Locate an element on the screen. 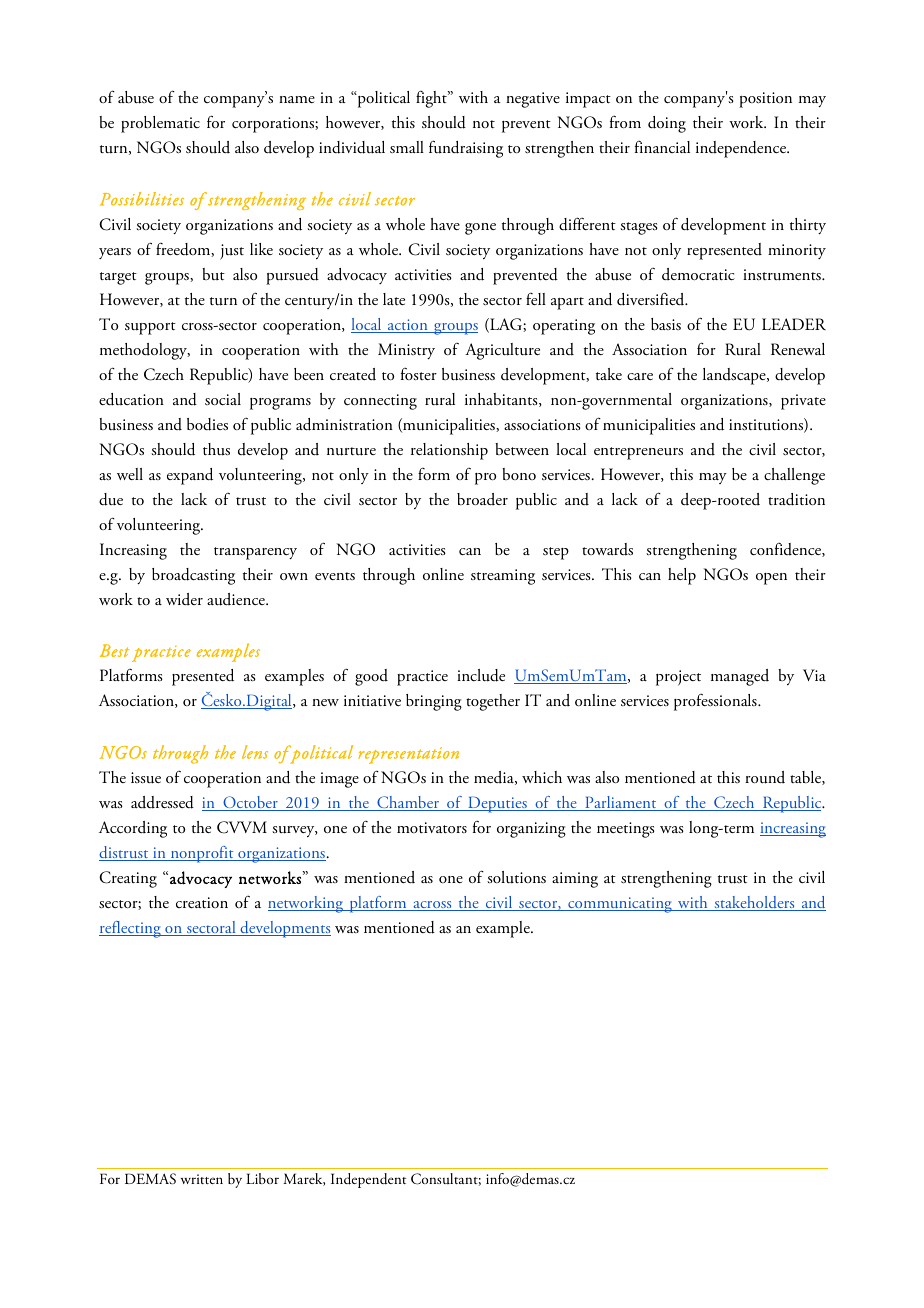 Image resolution: width=924 pixels, height=1308 pixels. include is located at coordinates (481, 675).
